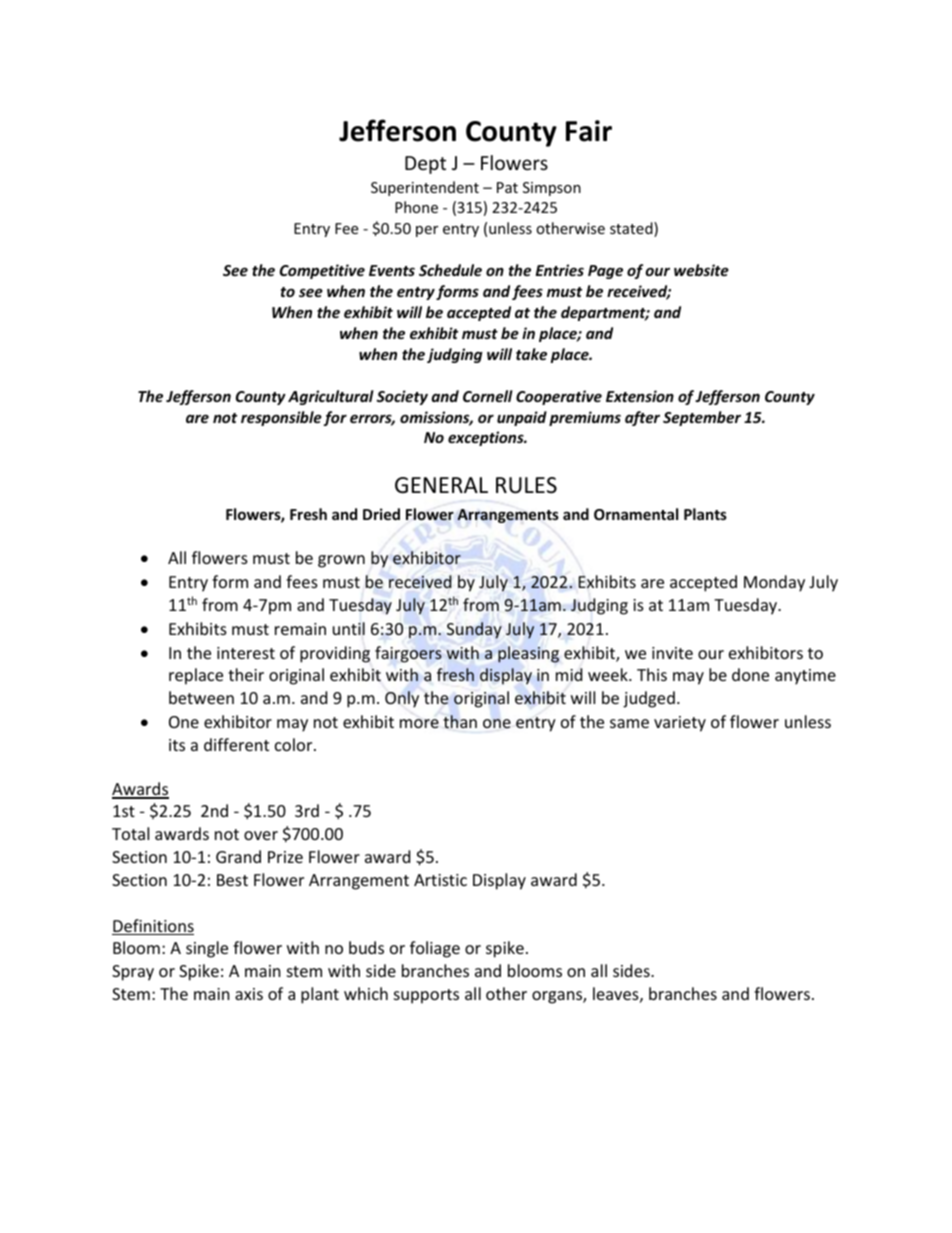 The width and height of the image is (952, 1233). Describe the element at coordinates (207, 949) in the image. I see `single` at that location.
